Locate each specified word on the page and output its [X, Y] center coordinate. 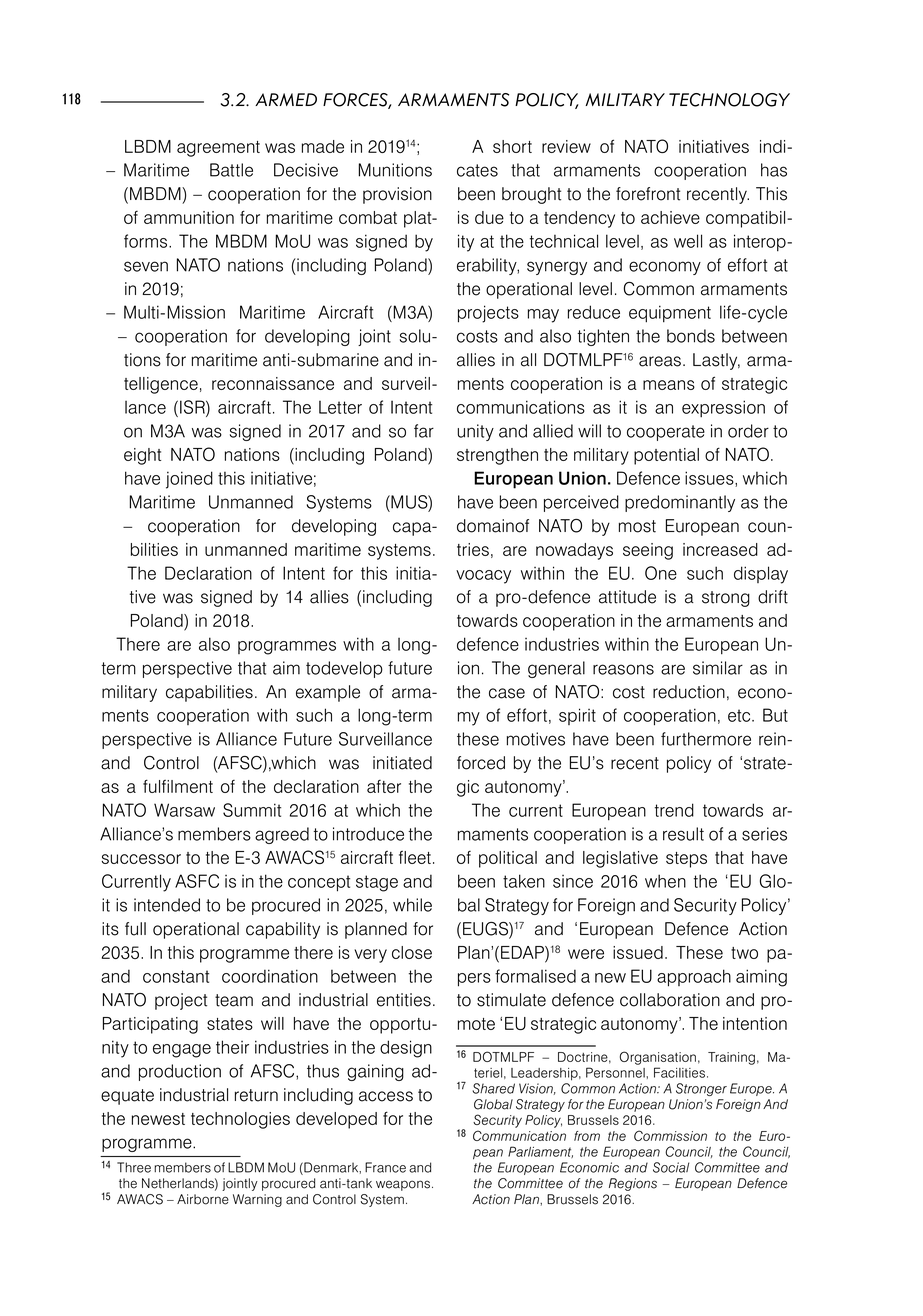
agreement [218, 149]
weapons [403, 1185]
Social [671, 1167]
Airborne [203, 1199]
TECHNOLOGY [729, 100]
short [512, 146]
